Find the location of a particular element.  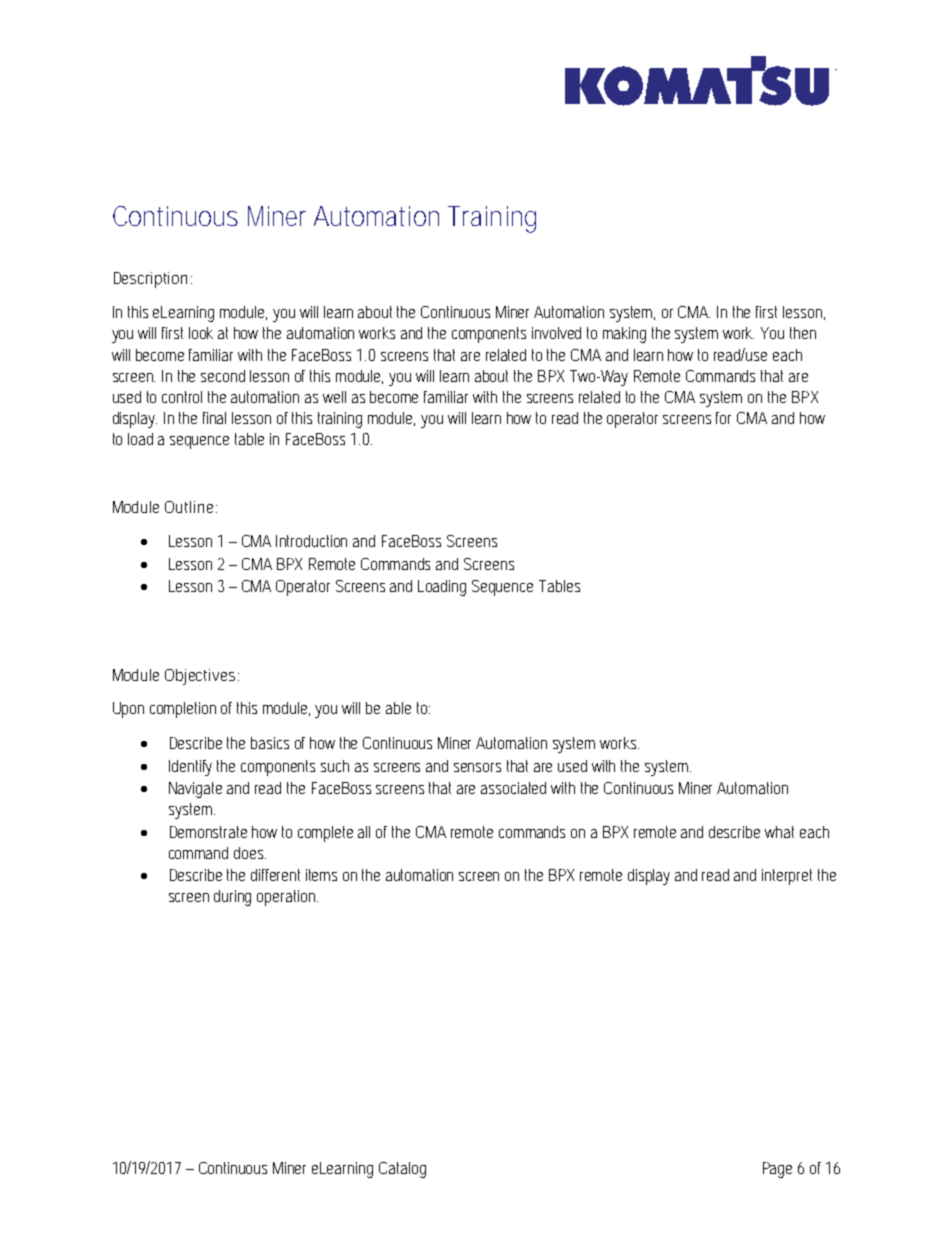

does is located at coordinates (250, 853).
